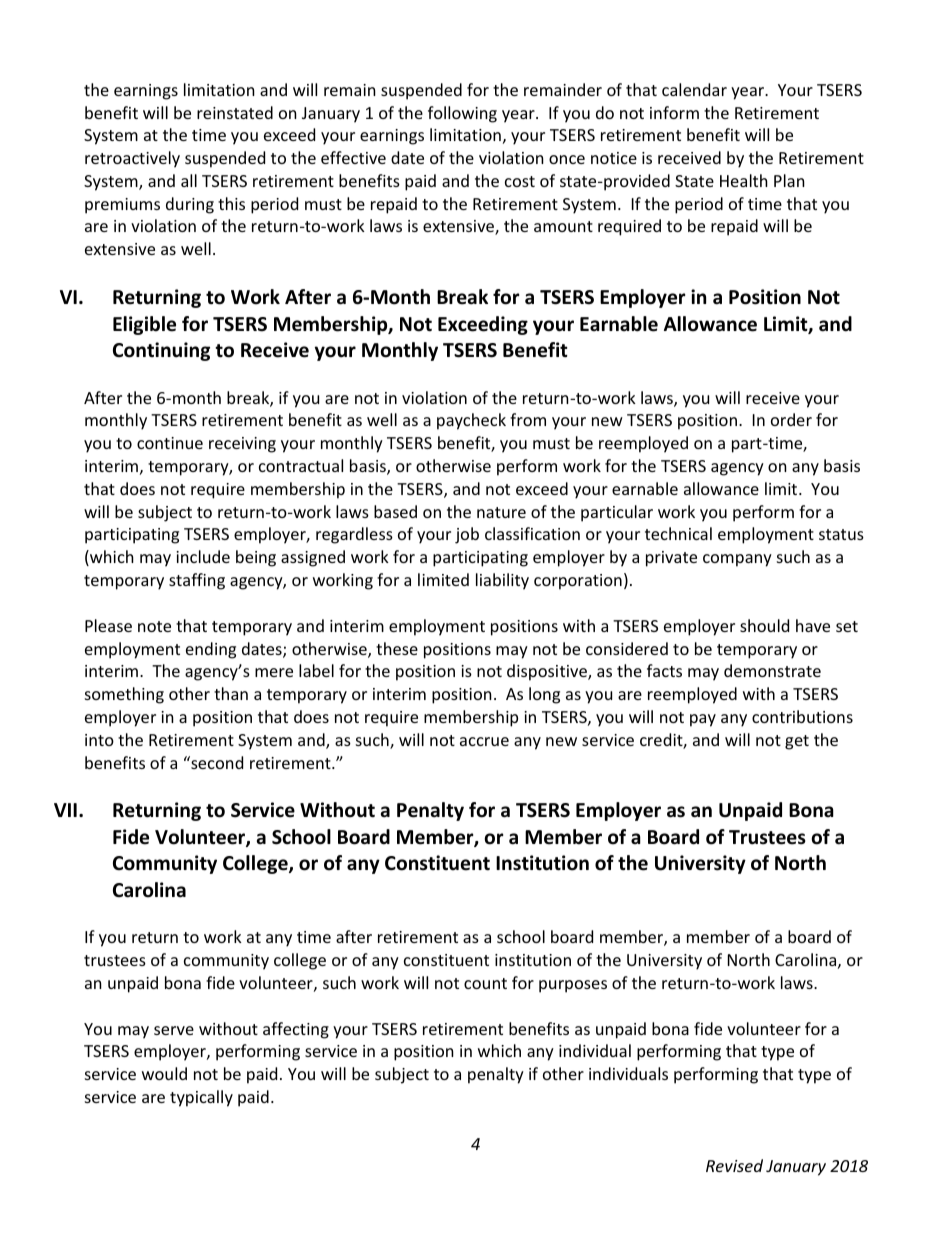 Image resolution: width=952 pixels, height=1233 pixels. Describe the element at coordinates (296, 1030) in the page. I see `affecting` at that location.
